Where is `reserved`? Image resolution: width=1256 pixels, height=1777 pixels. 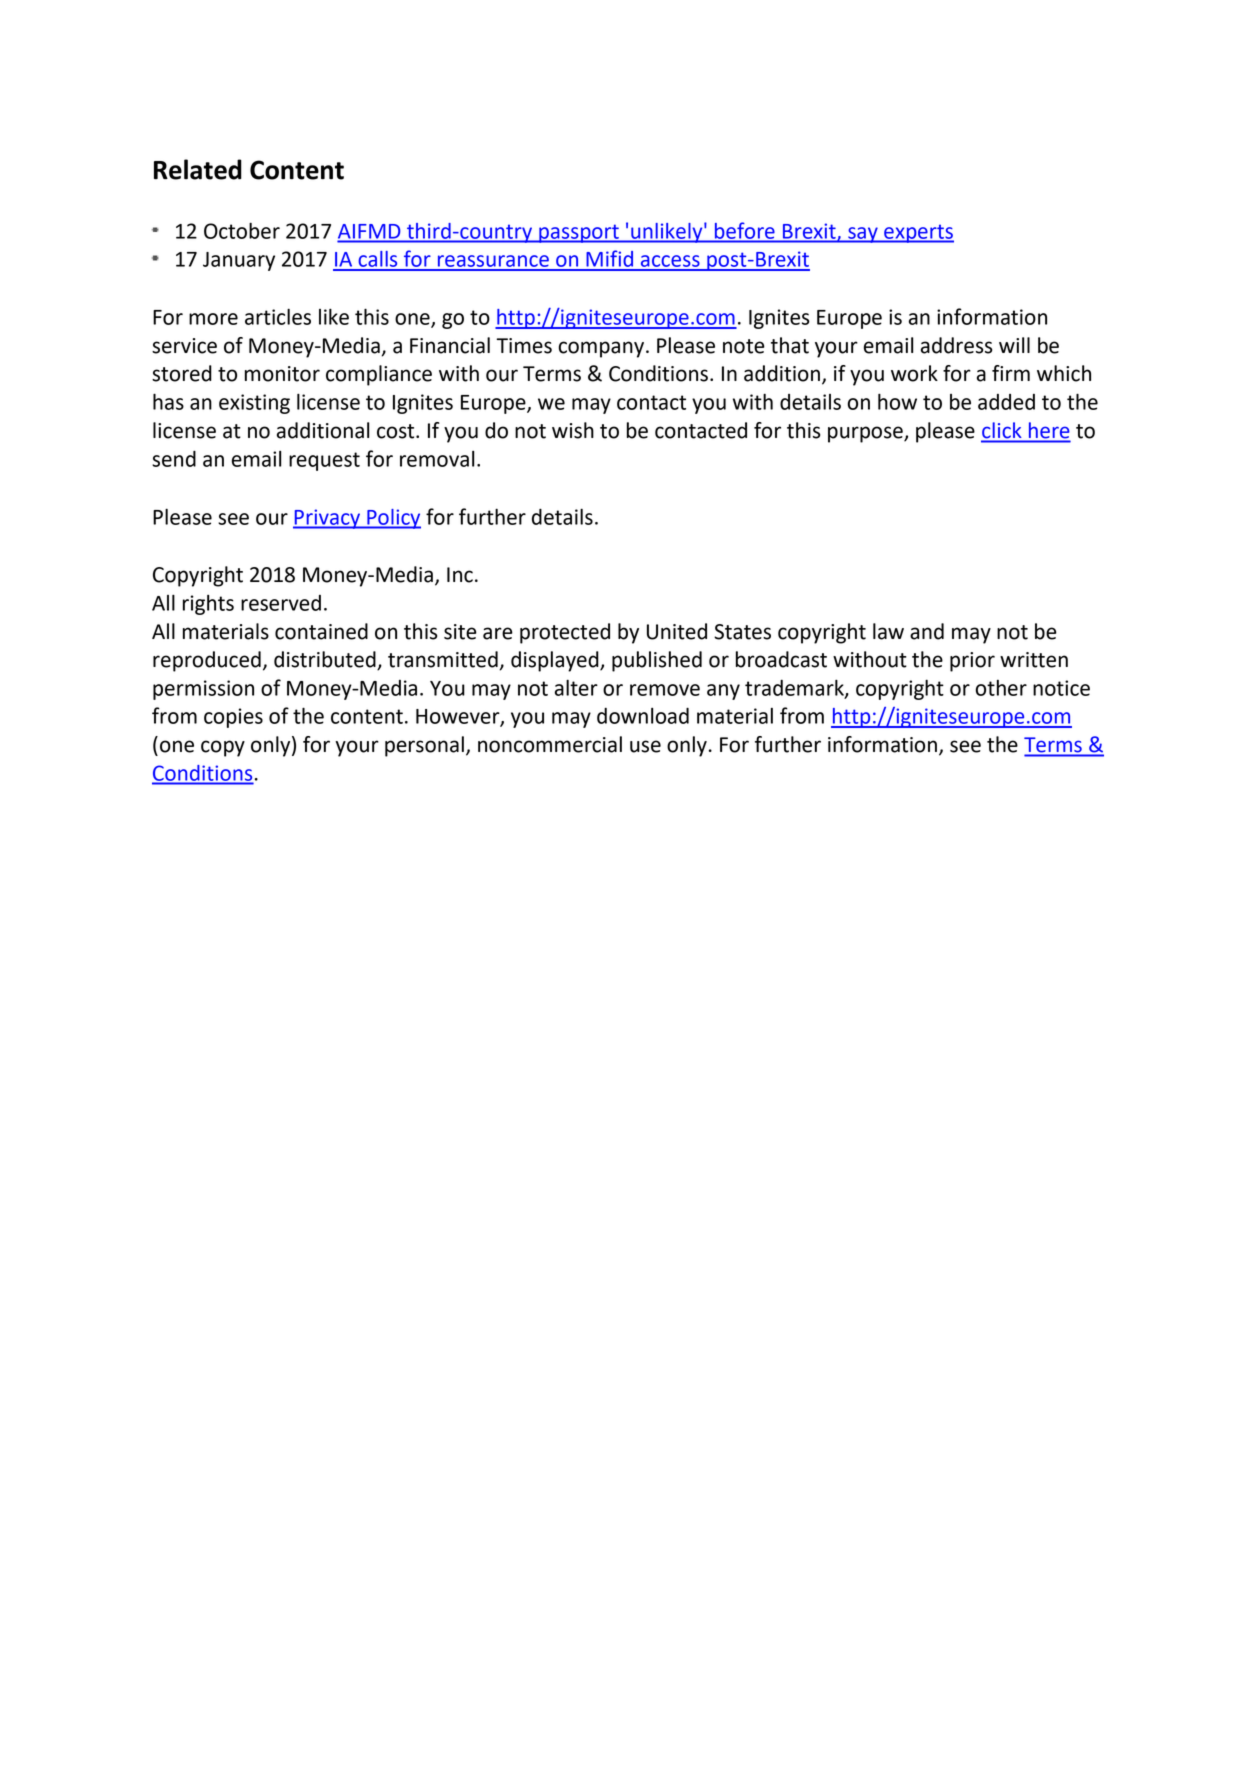
reserved is located at coordinates (281, 603).
